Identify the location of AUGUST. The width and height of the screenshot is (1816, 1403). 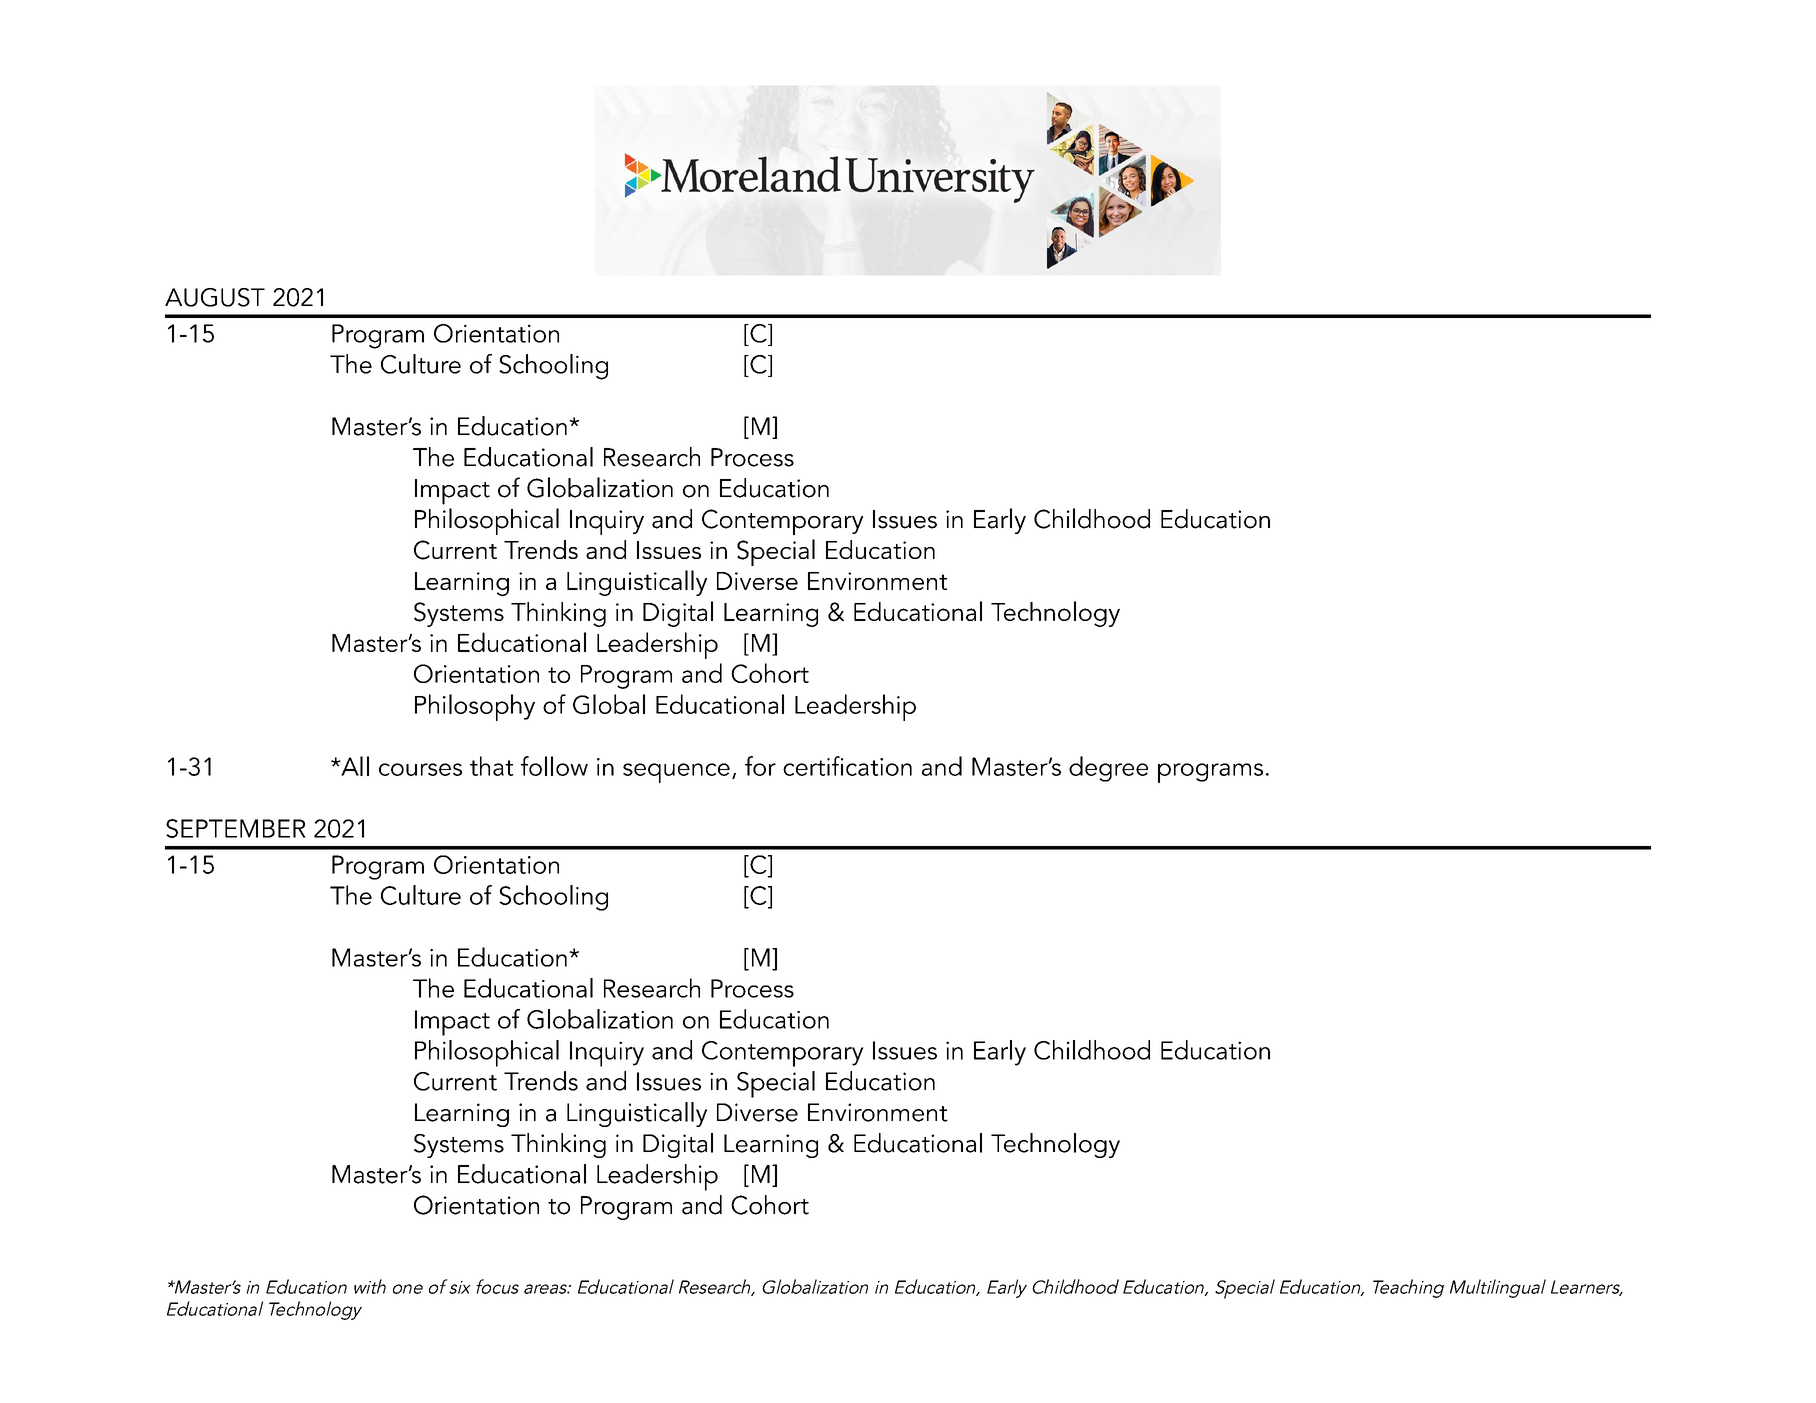
(215, 297).
